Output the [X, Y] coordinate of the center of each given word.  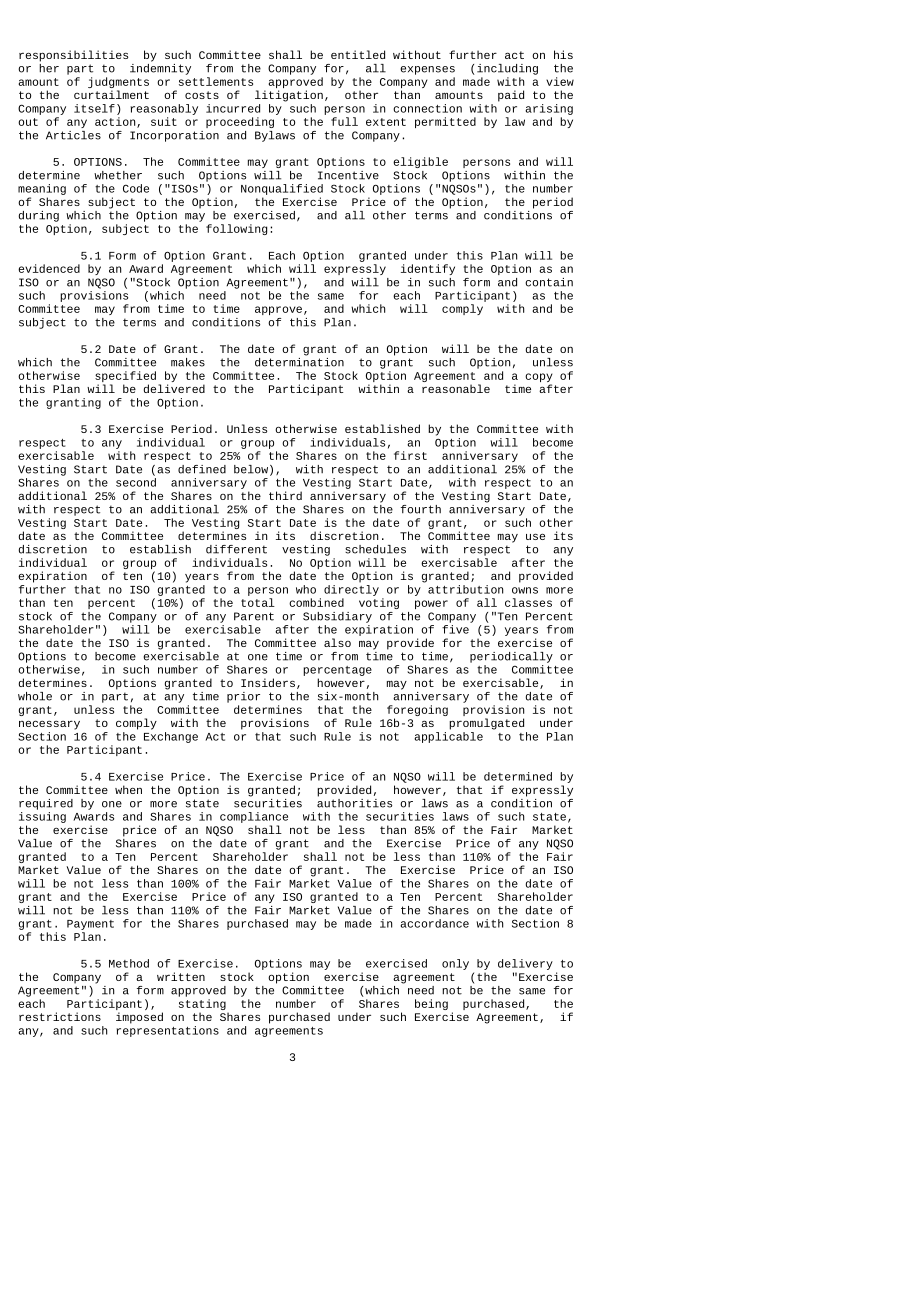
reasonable [456, 388]
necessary [49, 725]
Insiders [268, 682]
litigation [289, 96]
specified [125, 378]
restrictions [60, 1016]
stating [202, 1006]
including [507, 69]
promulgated [486, 724]
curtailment [111, 94]
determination [299, 361]
